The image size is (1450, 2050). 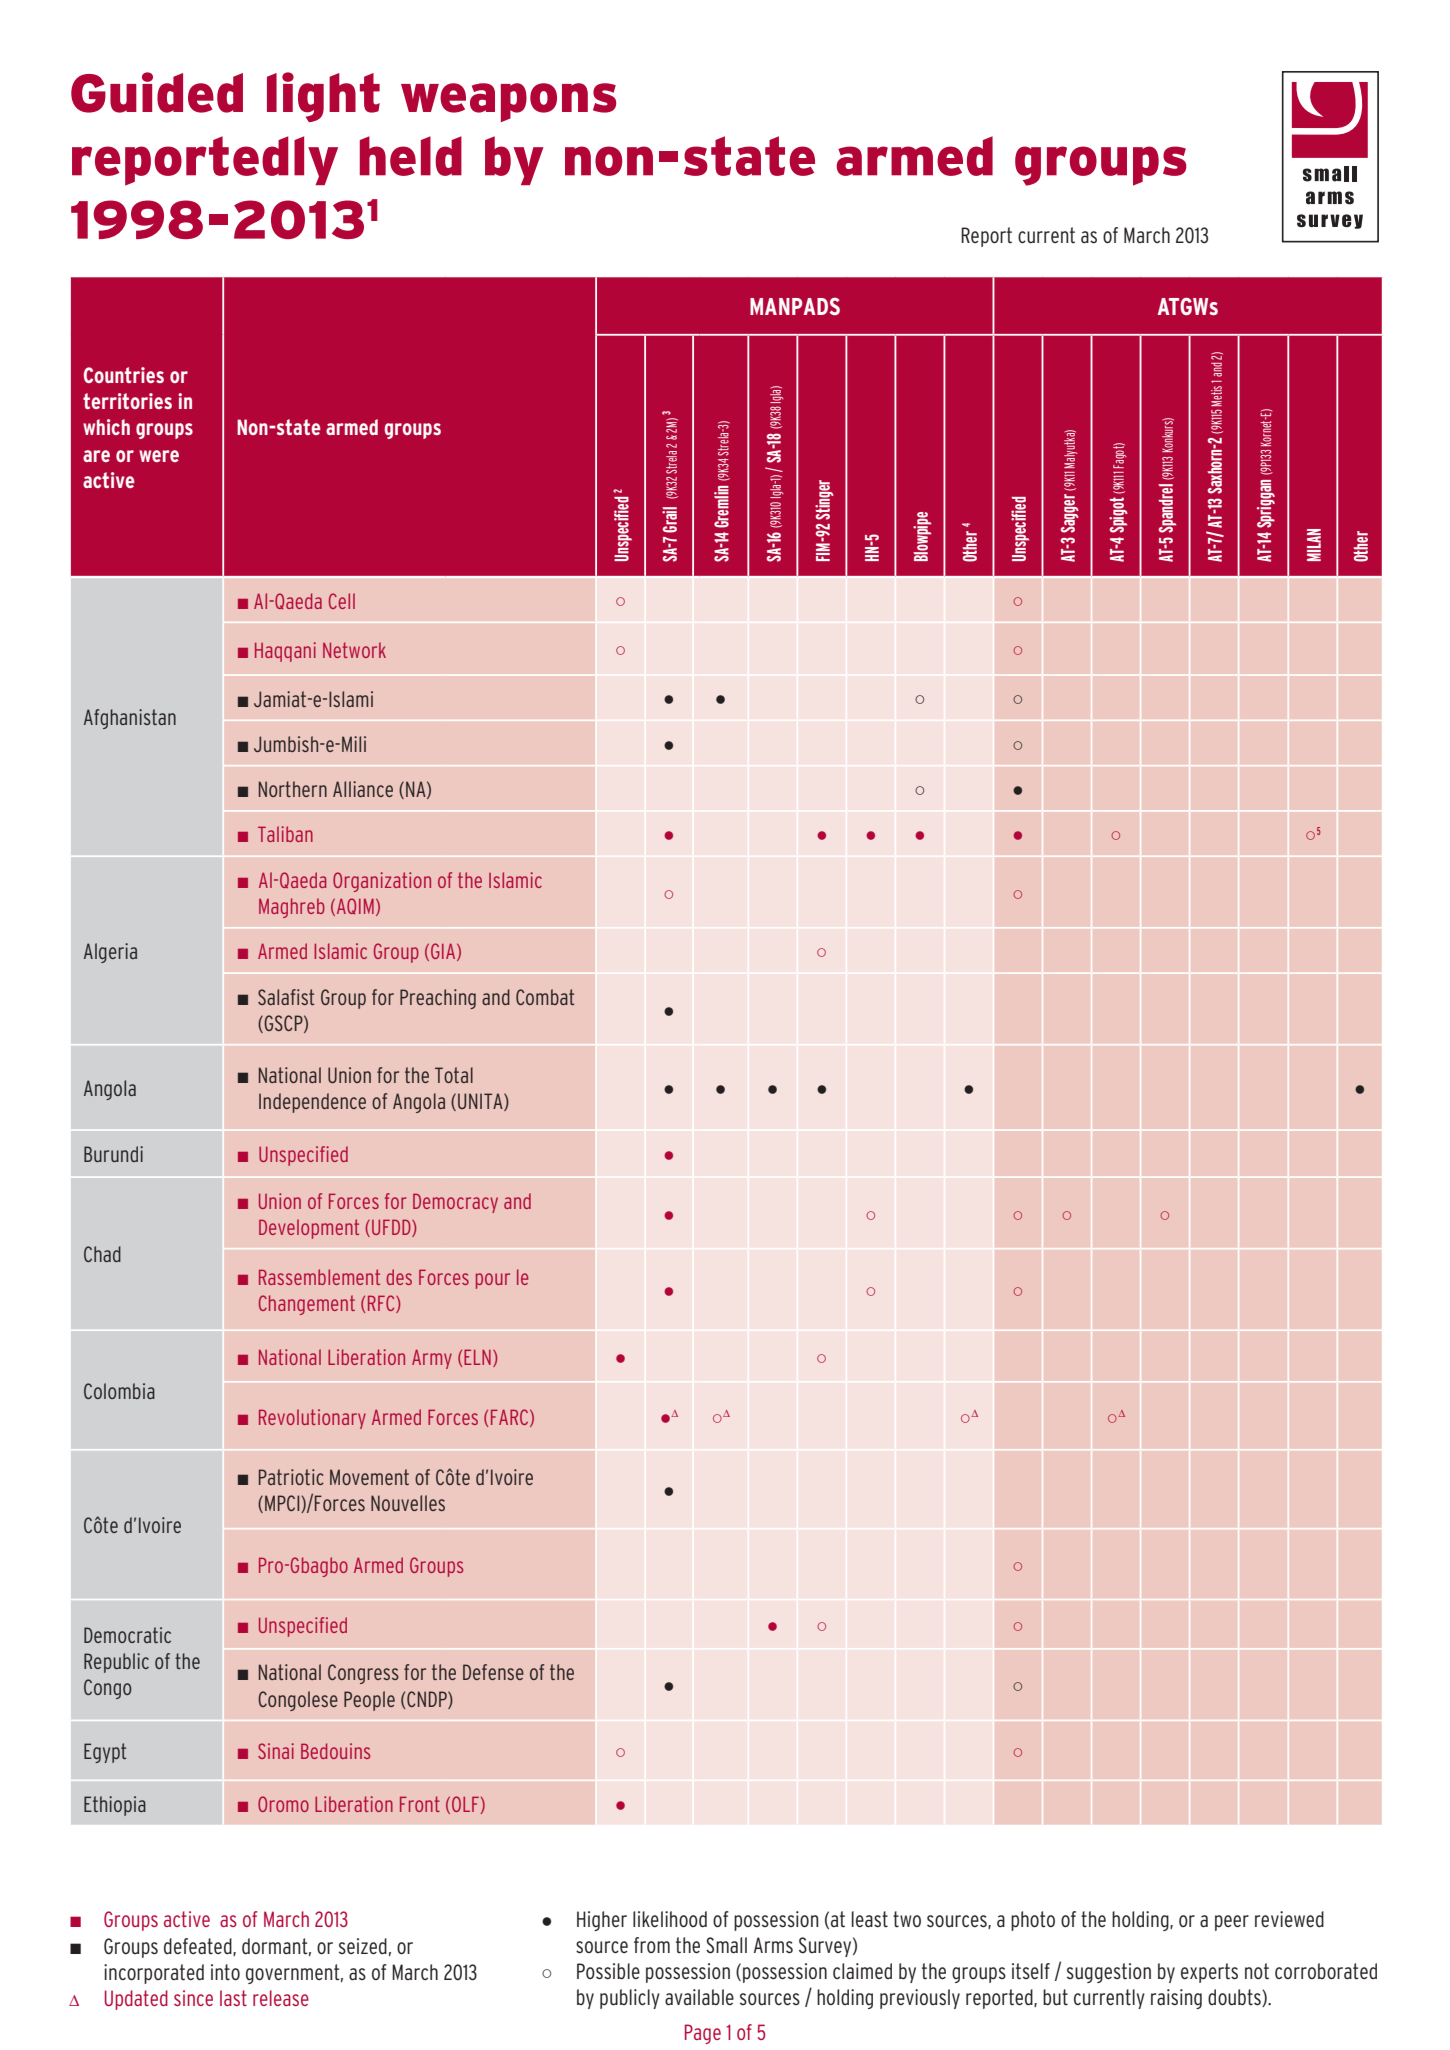 What do you see at coordinates (342, 601) in the screenshot?
I see `Cell` at bounding box center [342, 601].
